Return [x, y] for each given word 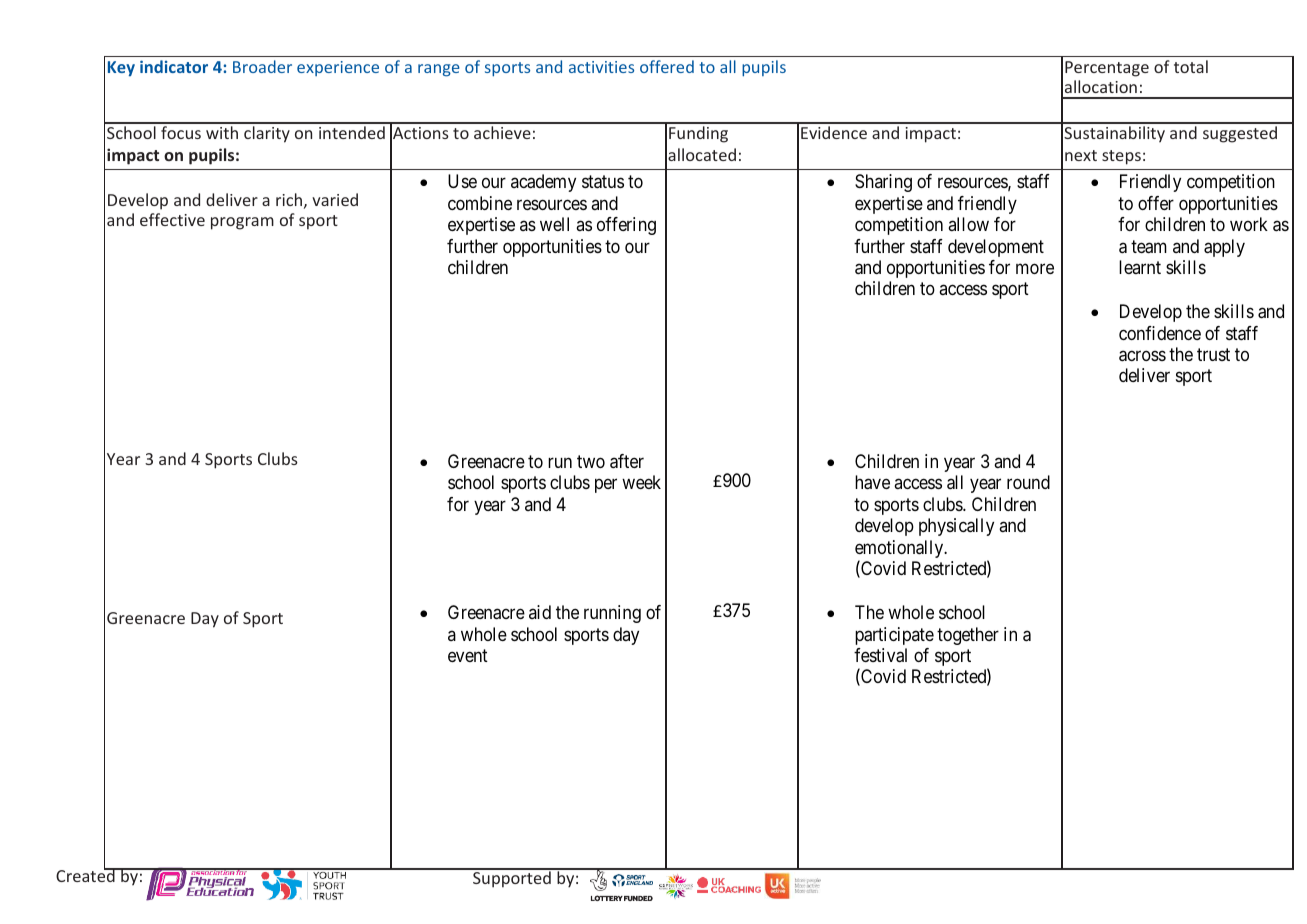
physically [956, 527]
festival [880, 655]
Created [86, 875]
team [1149, 247]
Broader [262, 66]
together [968, 636]
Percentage [1107, 69]
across [1142, 356]
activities [601, 67]
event [468, 655]
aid [540, 612]
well [554, 224]
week [641, 482]
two [591, 461]
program [242, 223]
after [627, 461]
